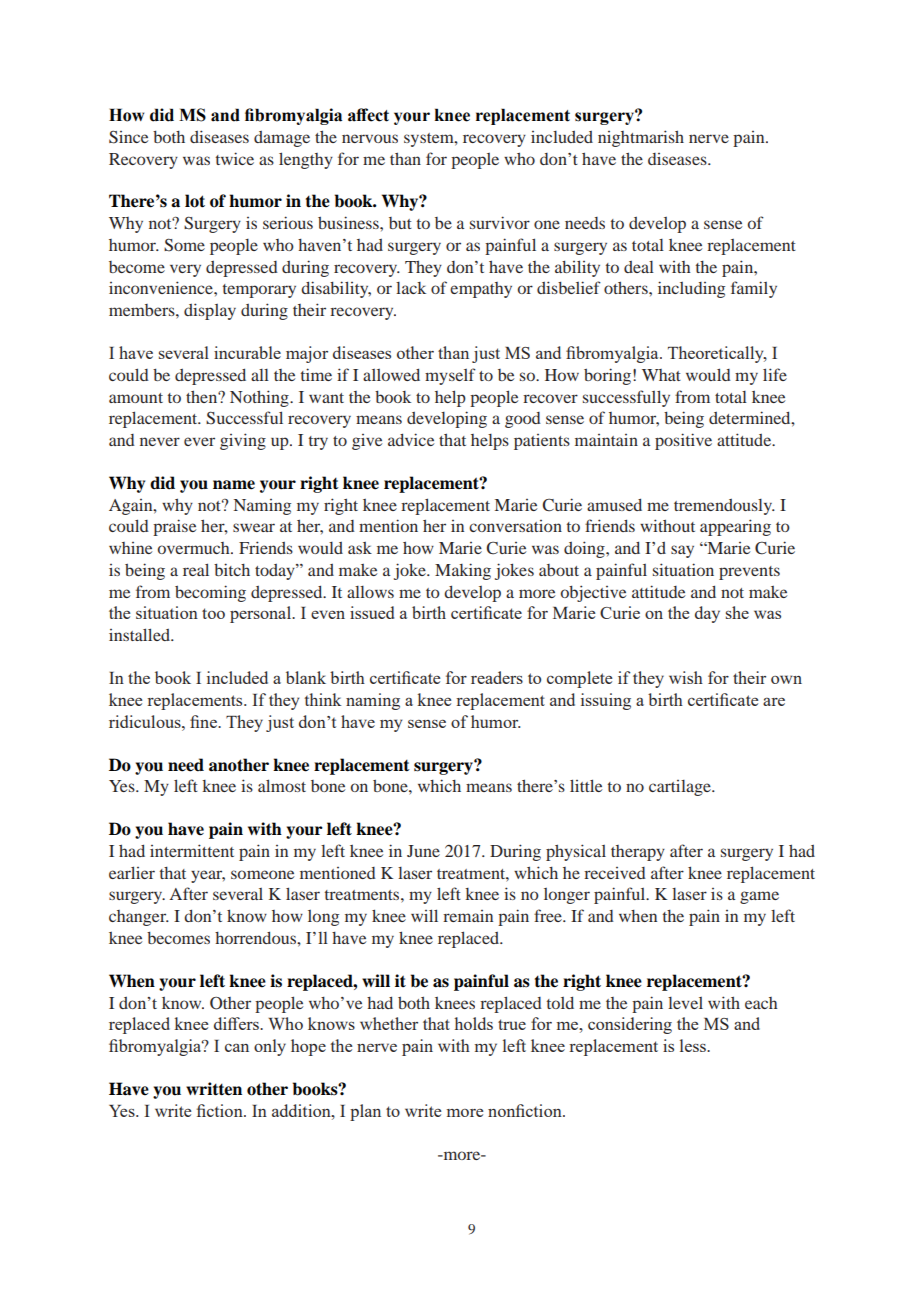 The width and height of the screenshot is (924, 1305). Describe the element at coordinates (641, 138) in the screenshot. I see `nightmarish` at that location.
